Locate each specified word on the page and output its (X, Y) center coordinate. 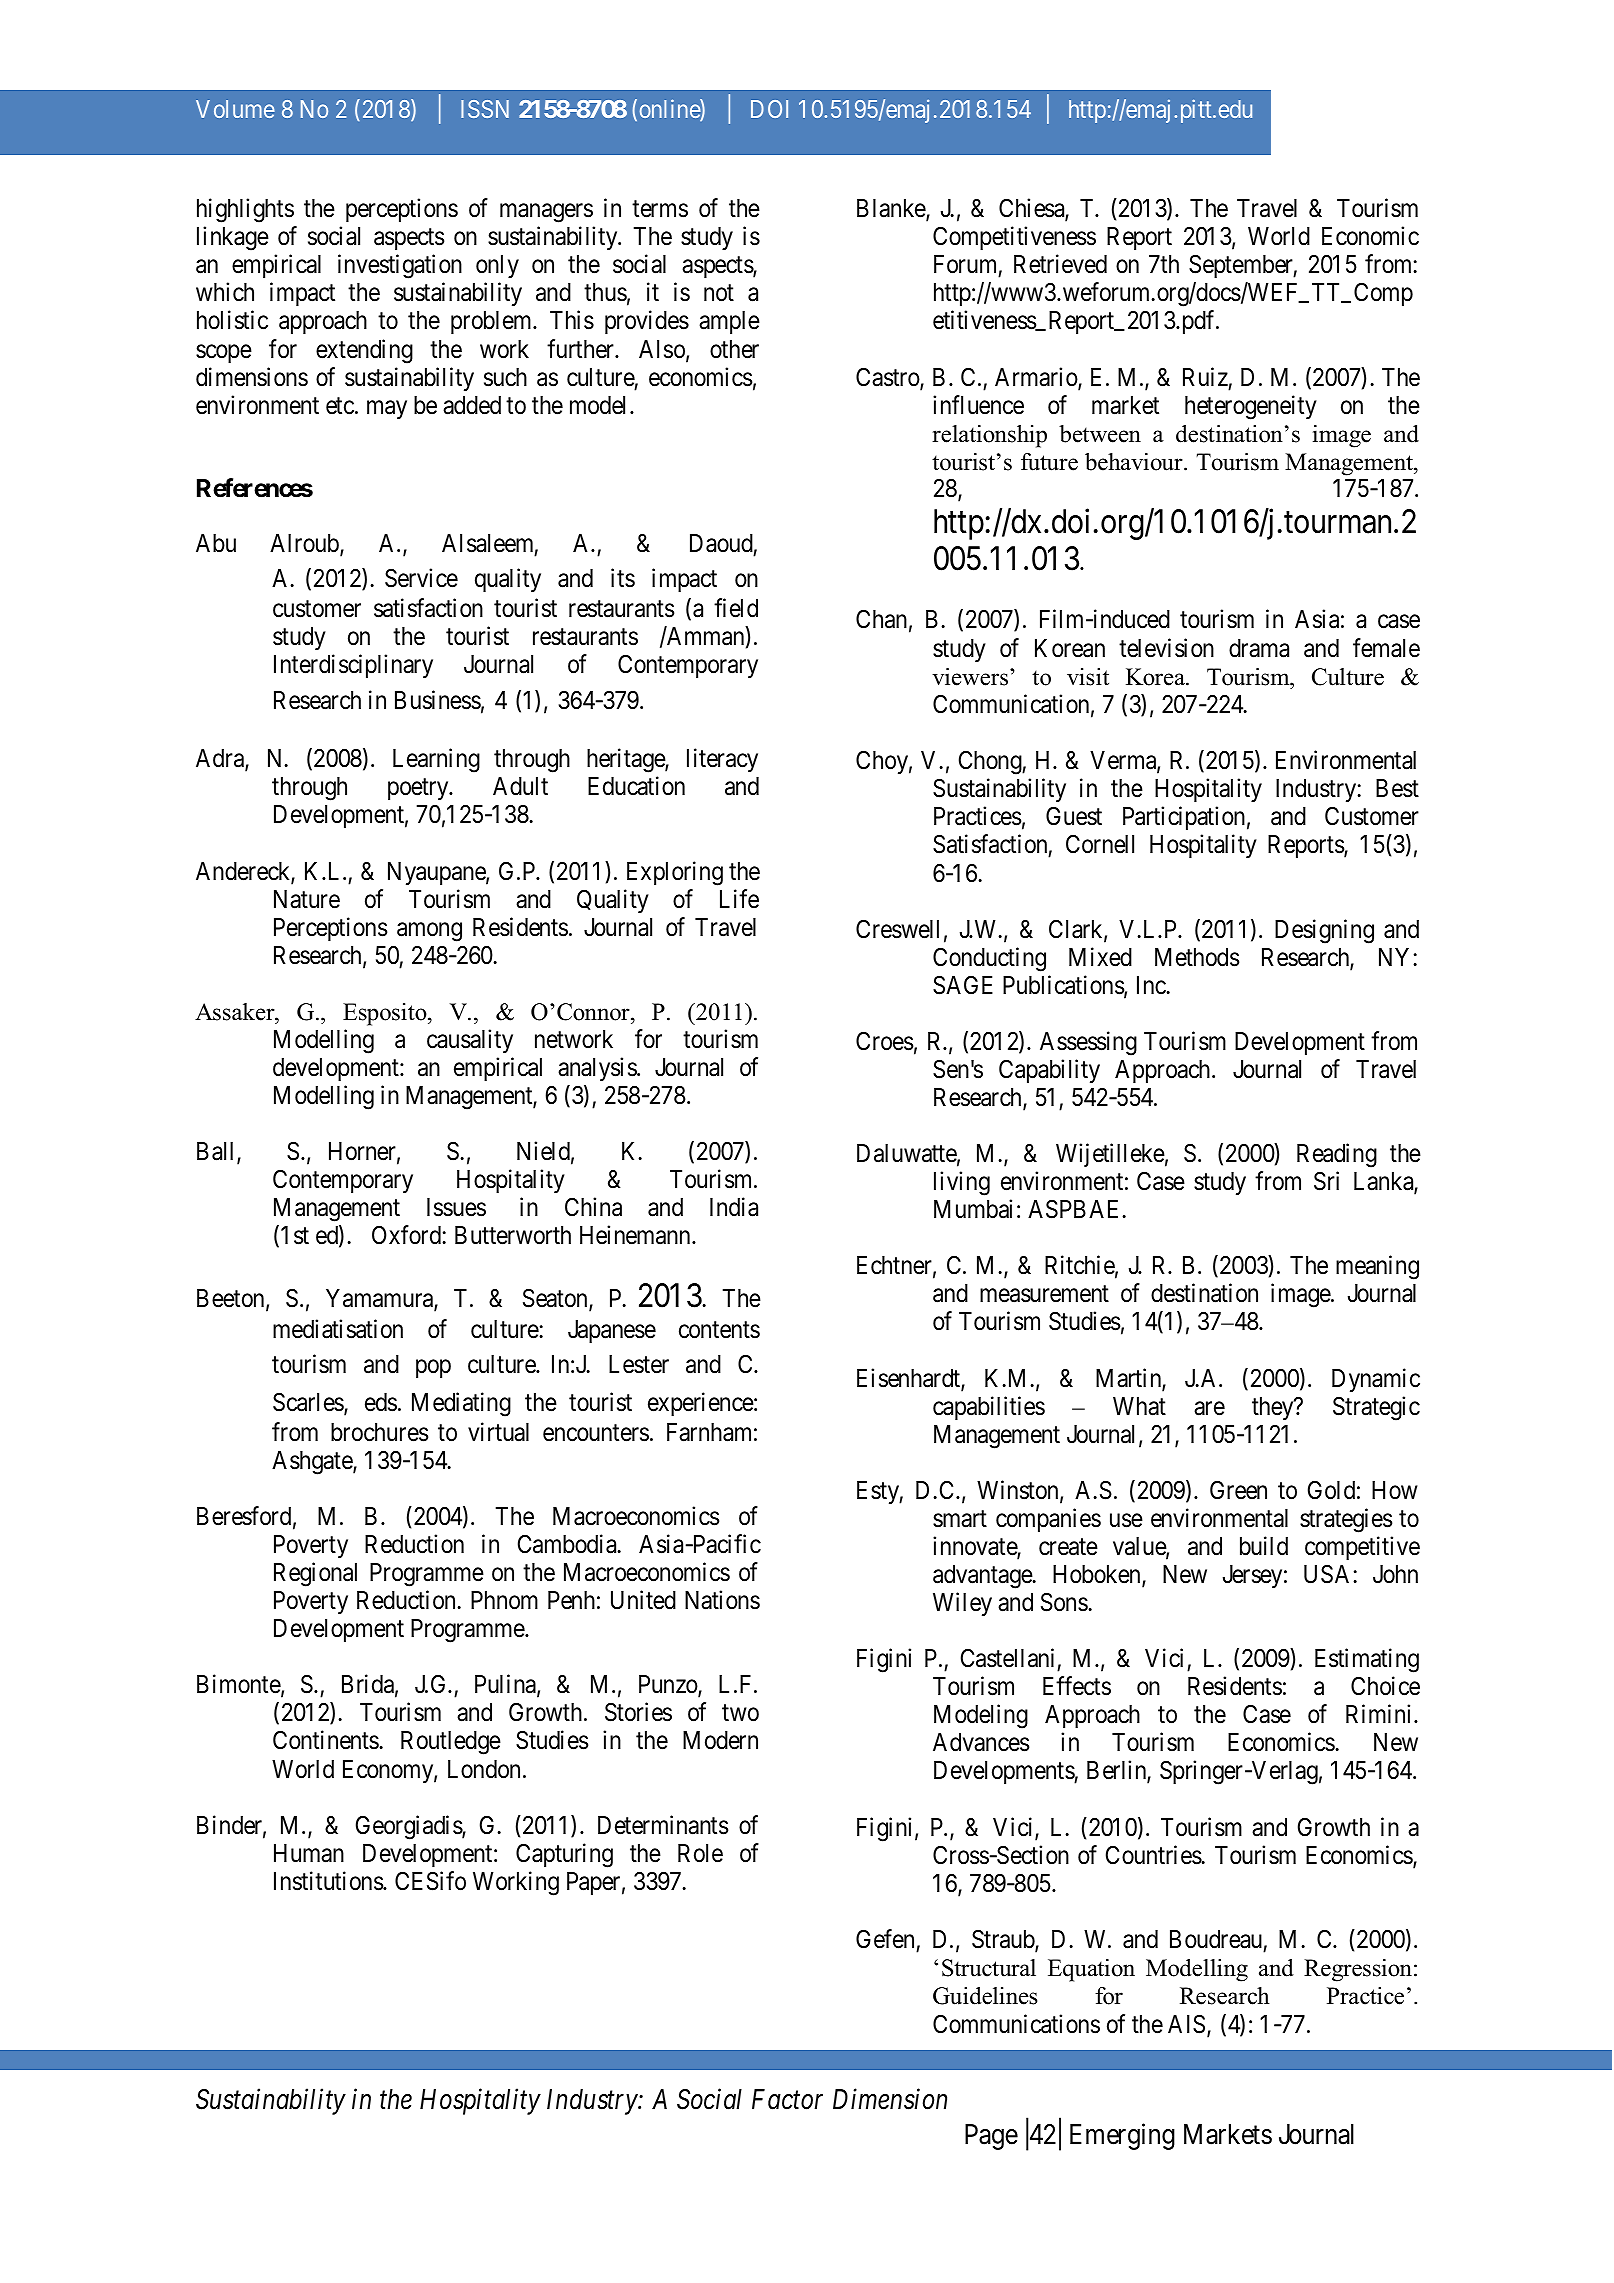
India (734, 1207)
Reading (1337, 1155)
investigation (400, 266)
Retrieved (1060, 264)
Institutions (329, 1881)
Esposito (386, 1014)
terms (660, 209)
